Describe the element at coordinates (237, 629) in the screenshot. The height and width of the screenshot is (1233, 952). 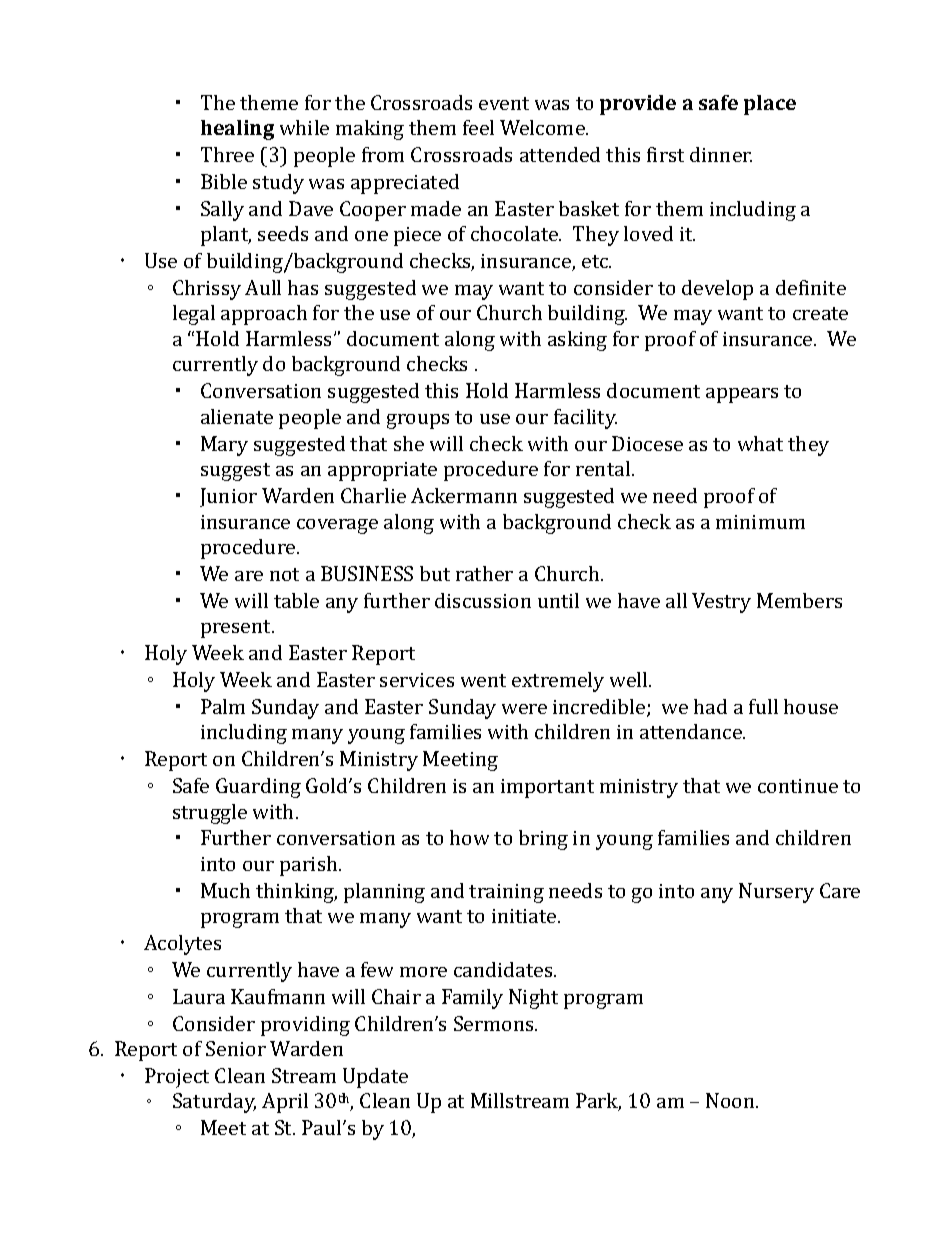
I see `present` at that location.
